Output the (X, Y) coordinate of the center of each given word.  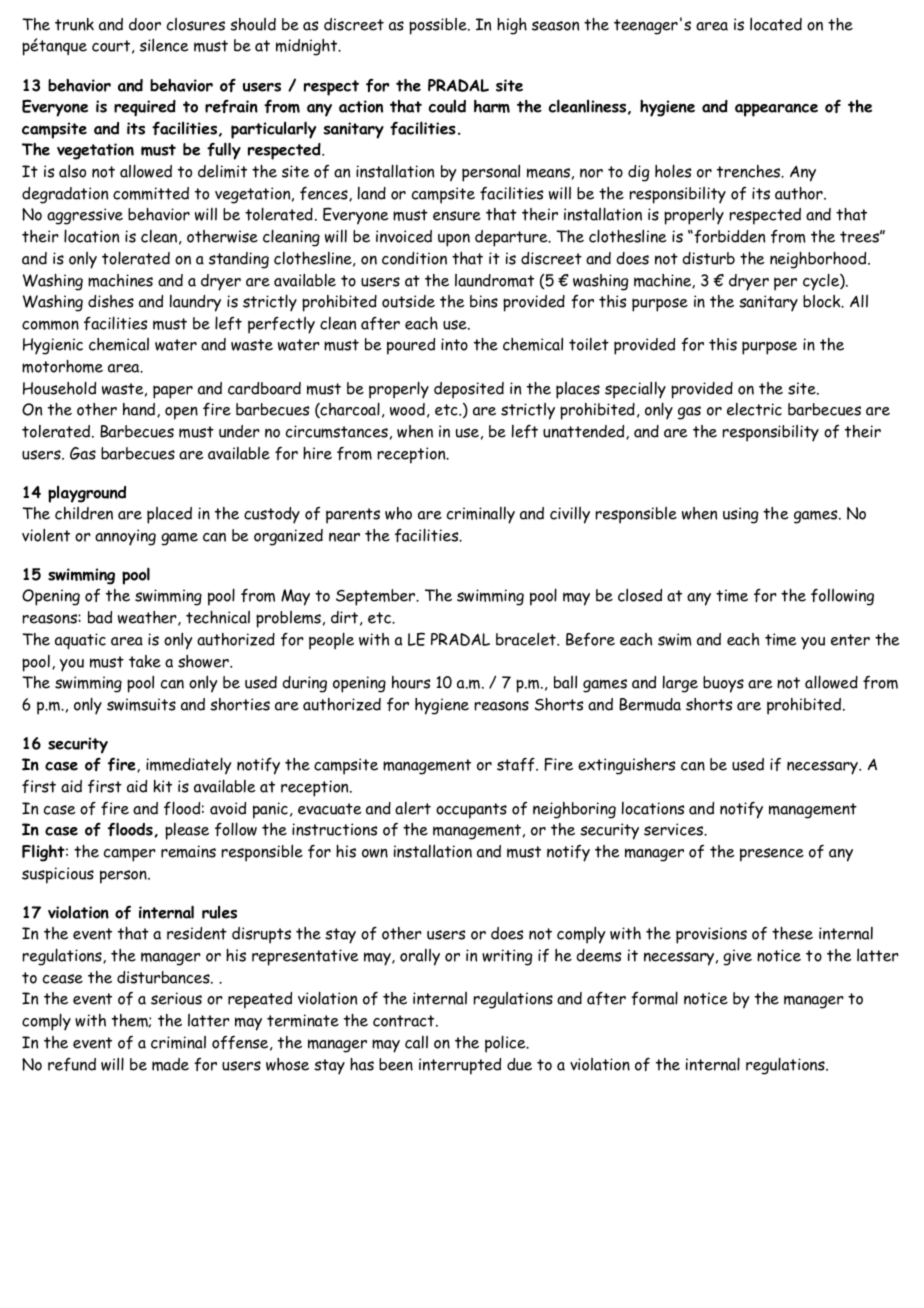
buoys (723, 684)
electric (754, 409)
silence (164, 45)
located (776, 24)
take (145, 661)
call (416, 1042)
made (170, 1064)
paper (173, 392)
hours (411, 682)
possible (439, 26)
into (454, 344)
